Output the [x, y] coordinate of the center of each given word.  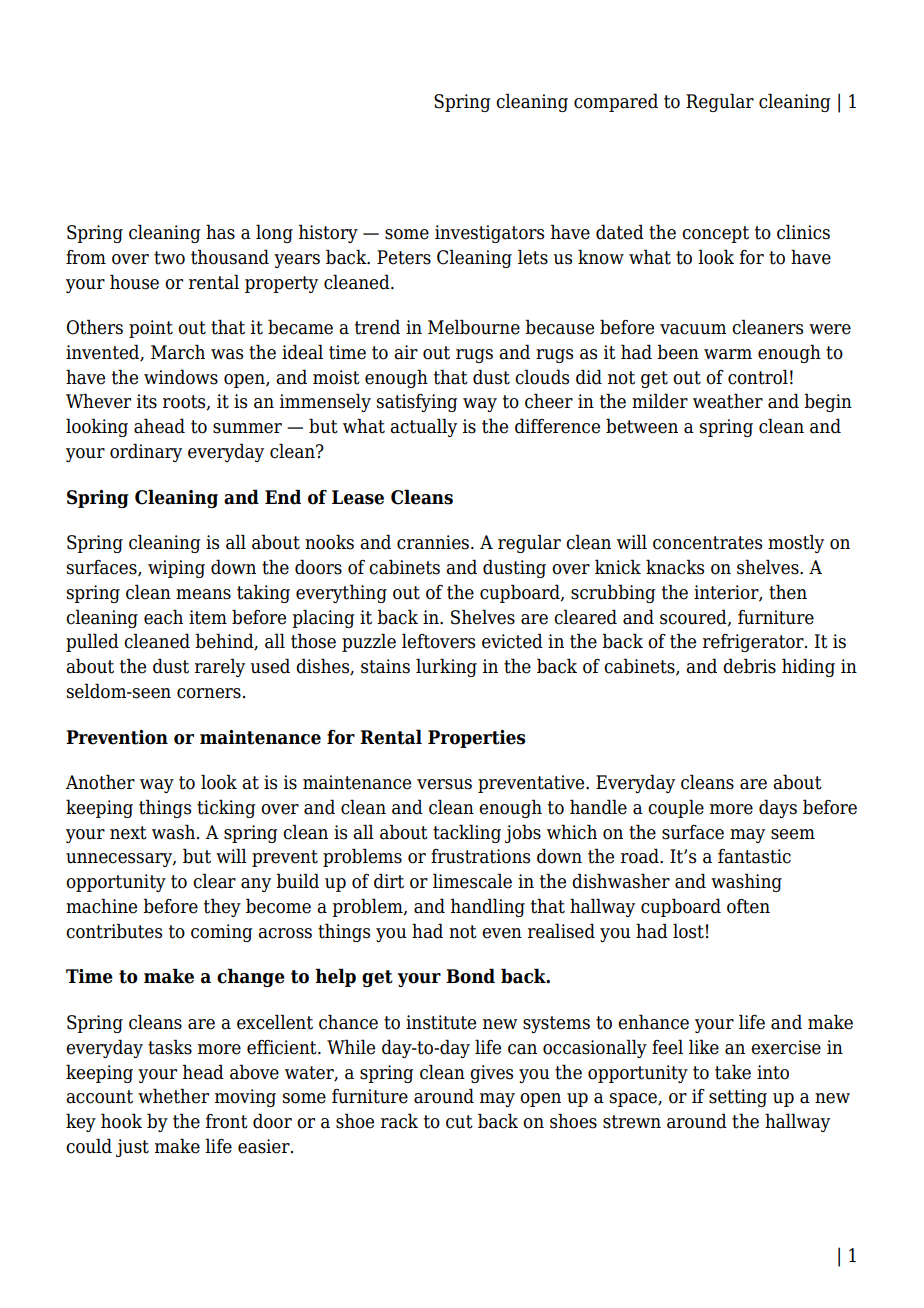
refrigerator [754, 643]
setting [738, 1098]
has [220, 232]
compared [616, 102]
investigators [489, 234]
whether [173, 1096]
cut [459, 1122]
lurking [446, 667]
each [163, 617]
